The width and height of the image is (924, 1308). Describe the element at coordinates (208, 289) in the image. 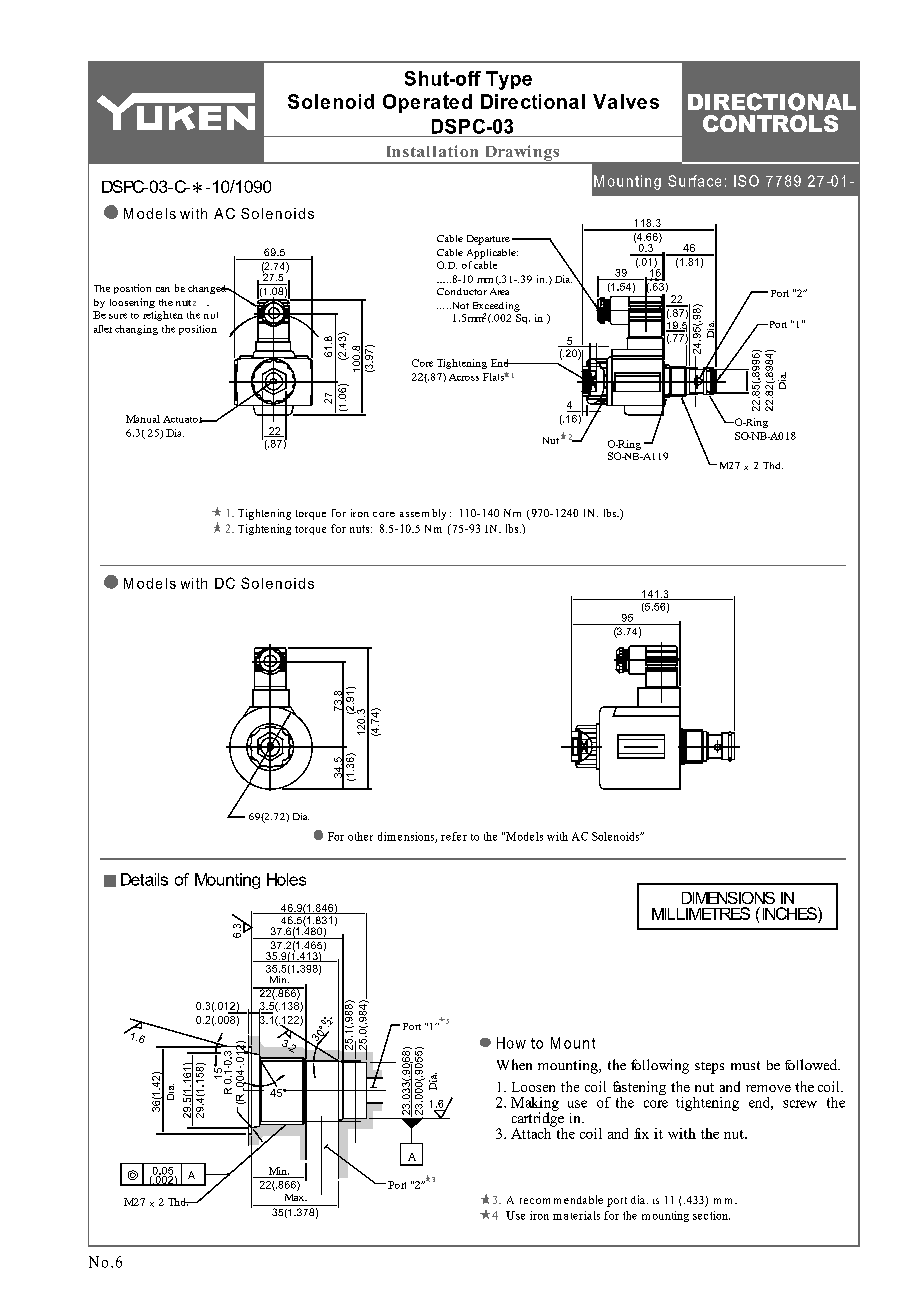

I see `changed` at that location.
